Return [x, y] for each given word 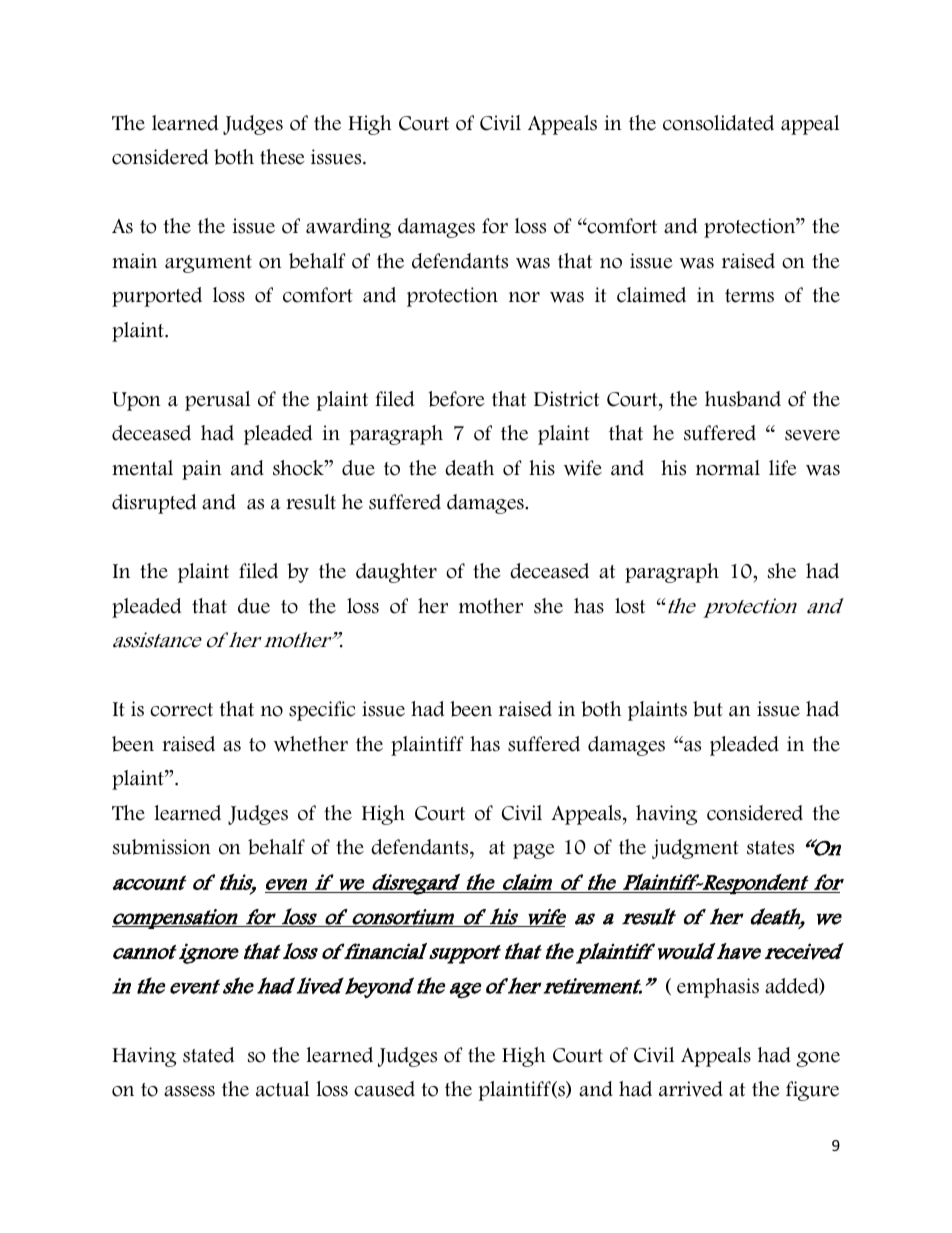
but [708, 709]
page [534, 851]
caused [384, 1089]
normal [728, 468]
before [456, 399]
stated [208, 1055]
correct [181, 710]
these [282, 157]
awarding [348, 228]
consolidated [718, 123]
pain [202, 470]
